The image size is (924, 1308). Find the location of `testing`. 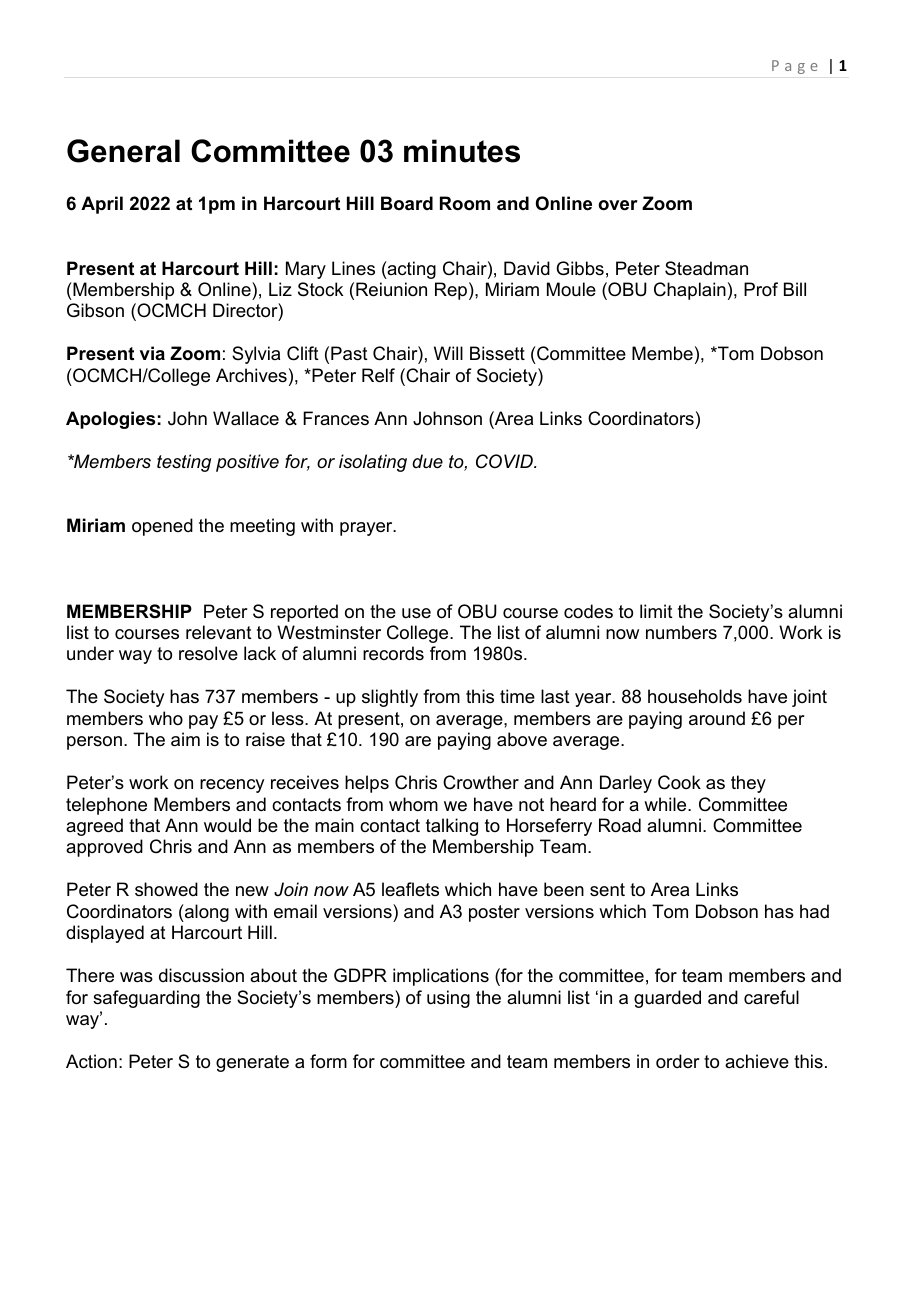

testing is located at coordinates (184, 463).
